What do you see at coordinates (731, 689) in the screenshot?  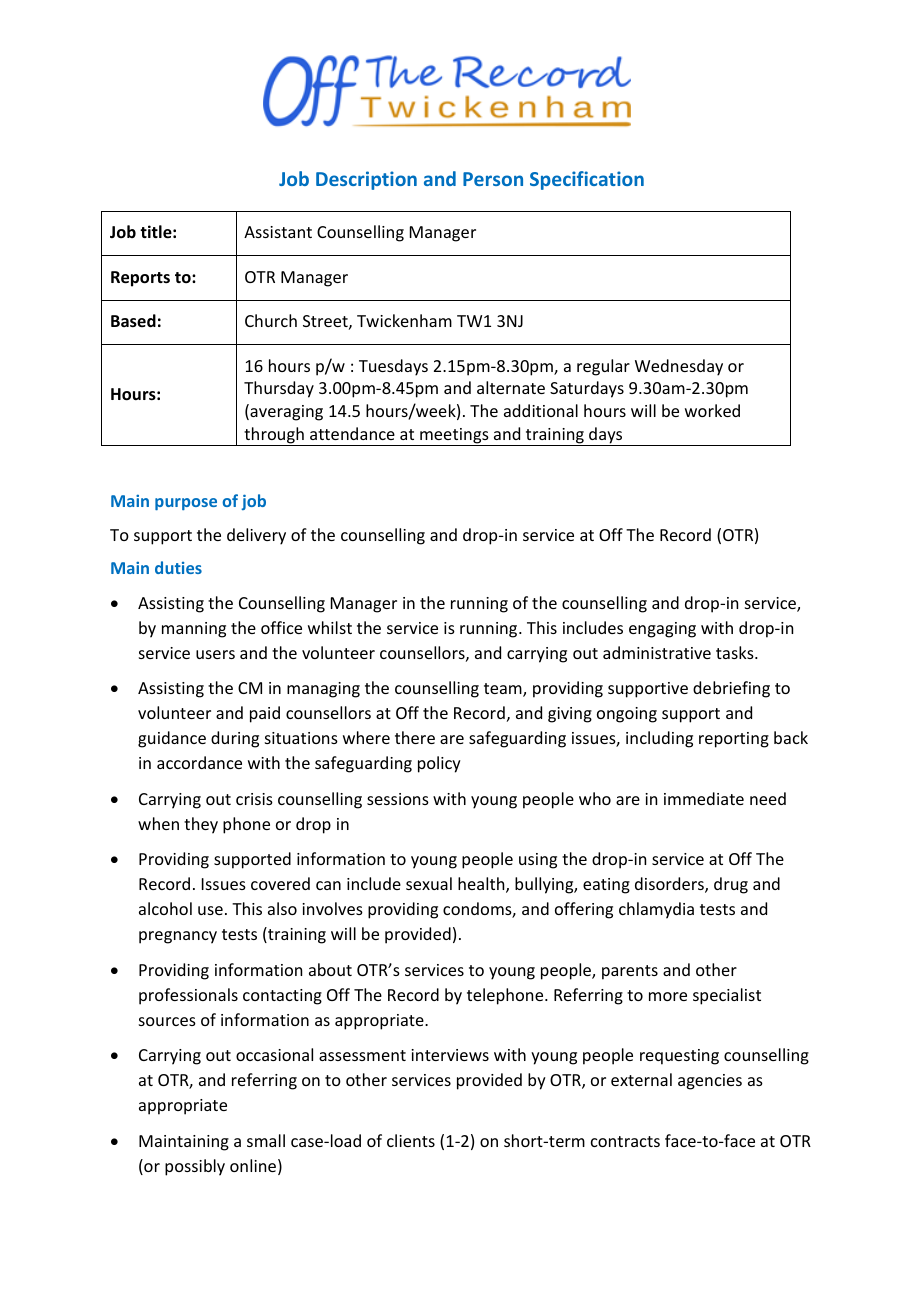 I see `debriefing` at bounding box center [731, 689].
